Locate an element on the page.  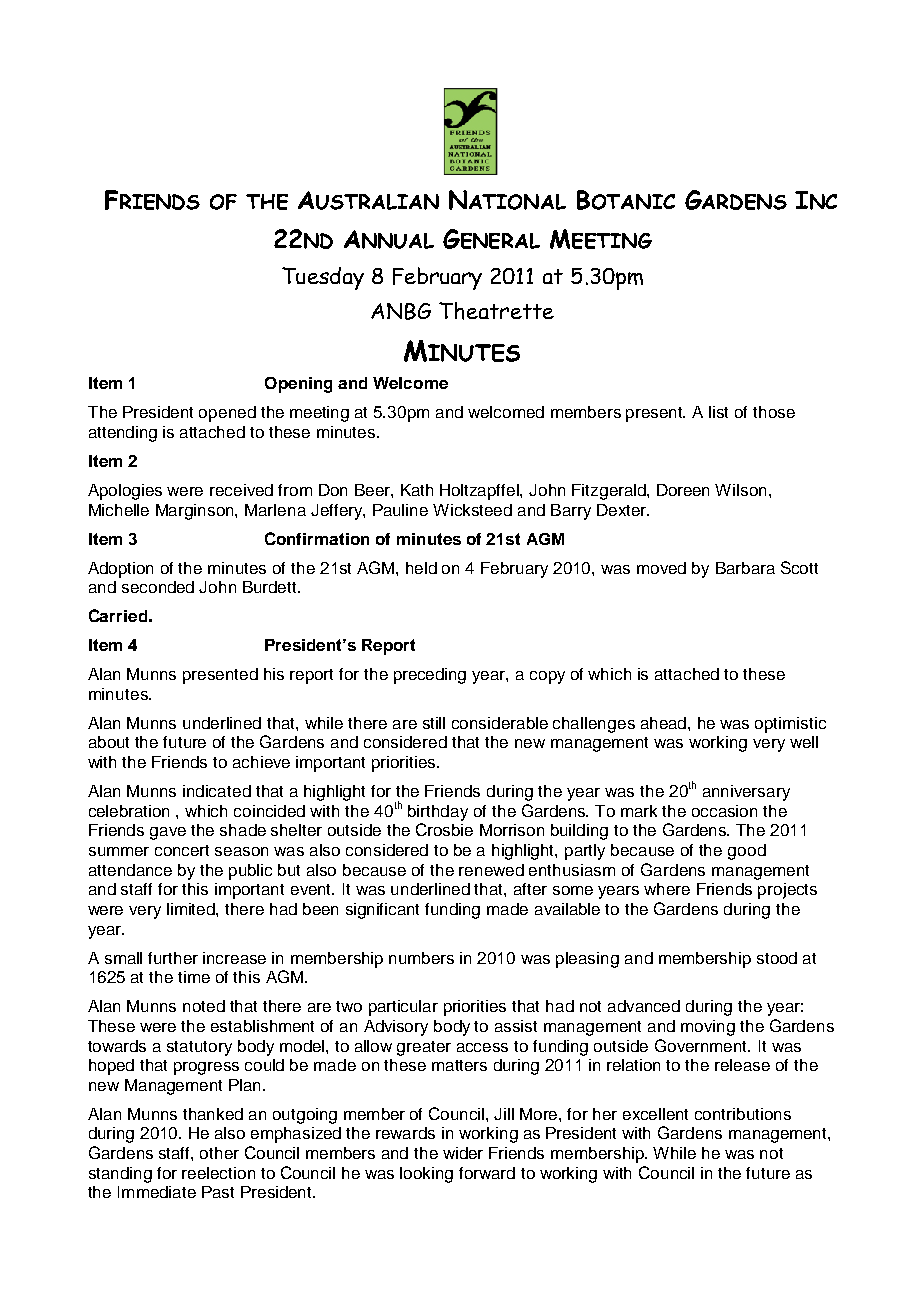
Tuesday is located at coordinates (323, 278).
